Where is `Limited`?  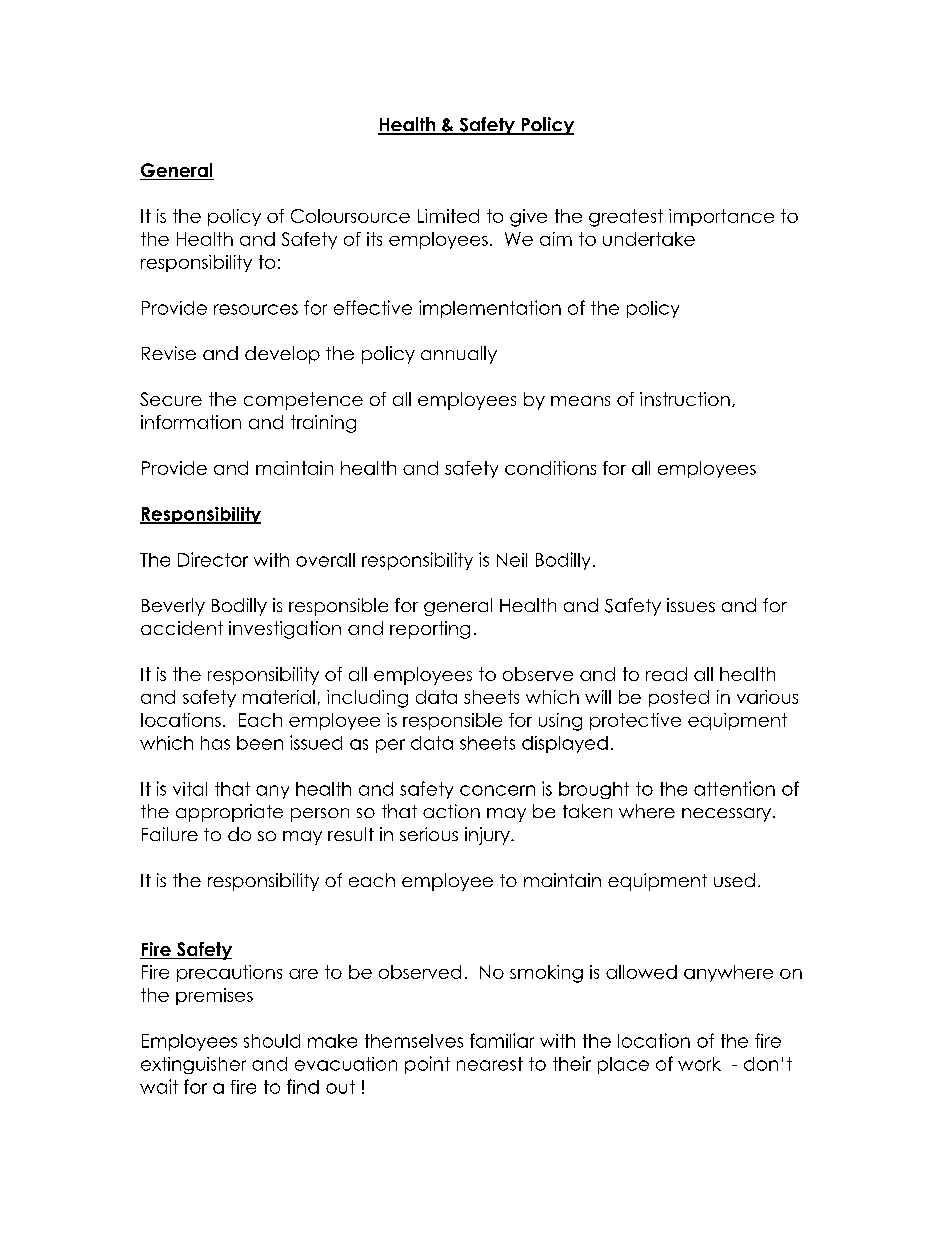 Limited is located at coordinates (448, 216).
